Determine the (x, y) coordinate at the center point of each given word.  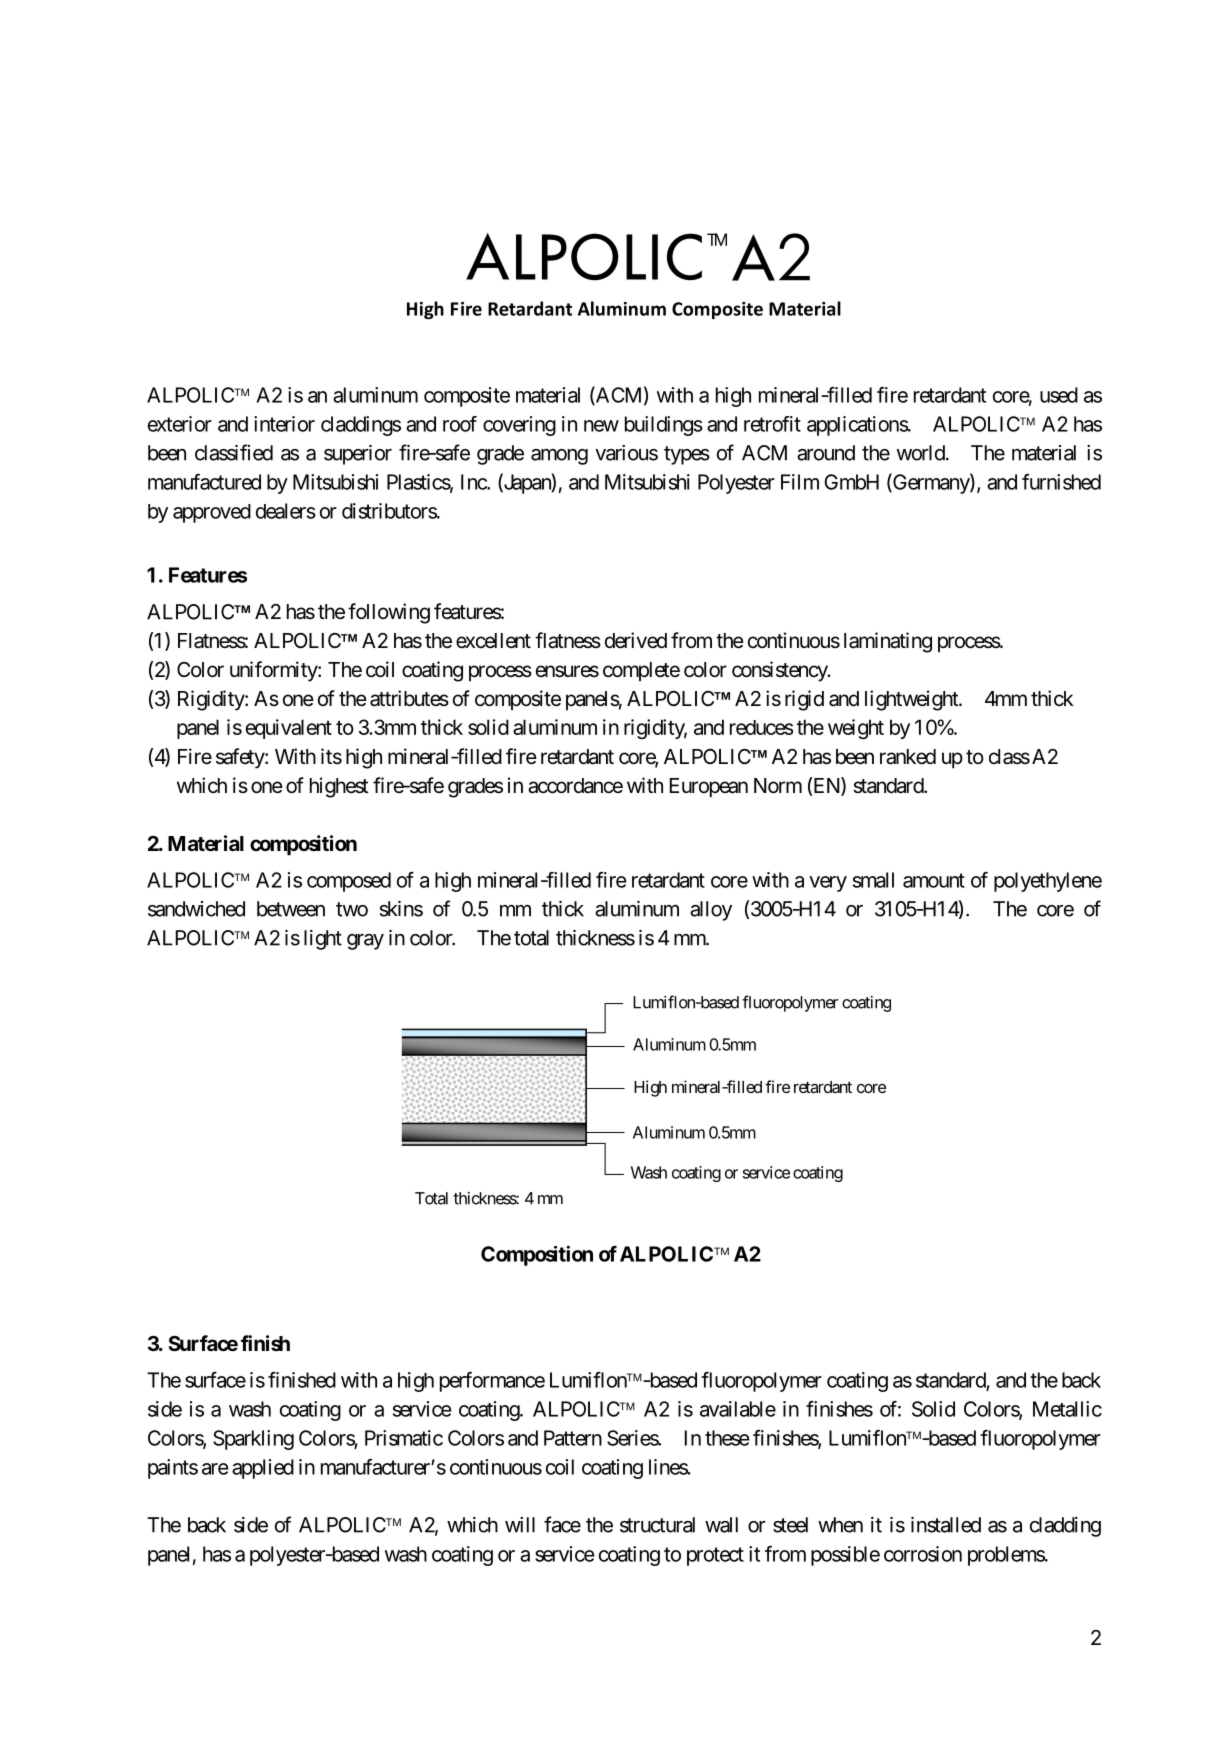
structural (657, 1525)
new (601, 426)
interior (284, 424)
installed (946, 1525)
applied (263, 1469)
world (921, 453)
